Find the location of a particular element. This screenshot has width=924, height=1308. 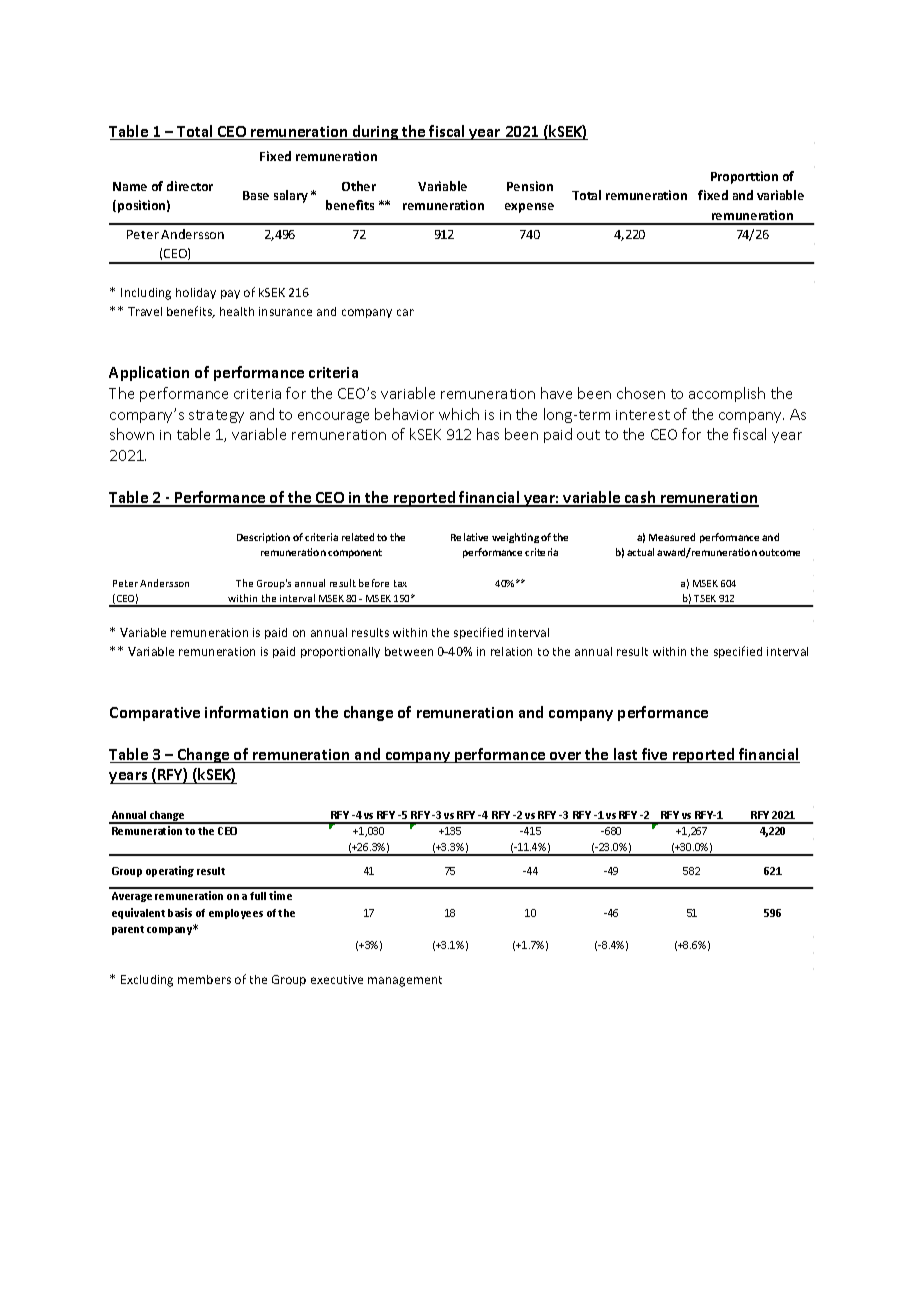

during is located at coordinates (376, 132).
